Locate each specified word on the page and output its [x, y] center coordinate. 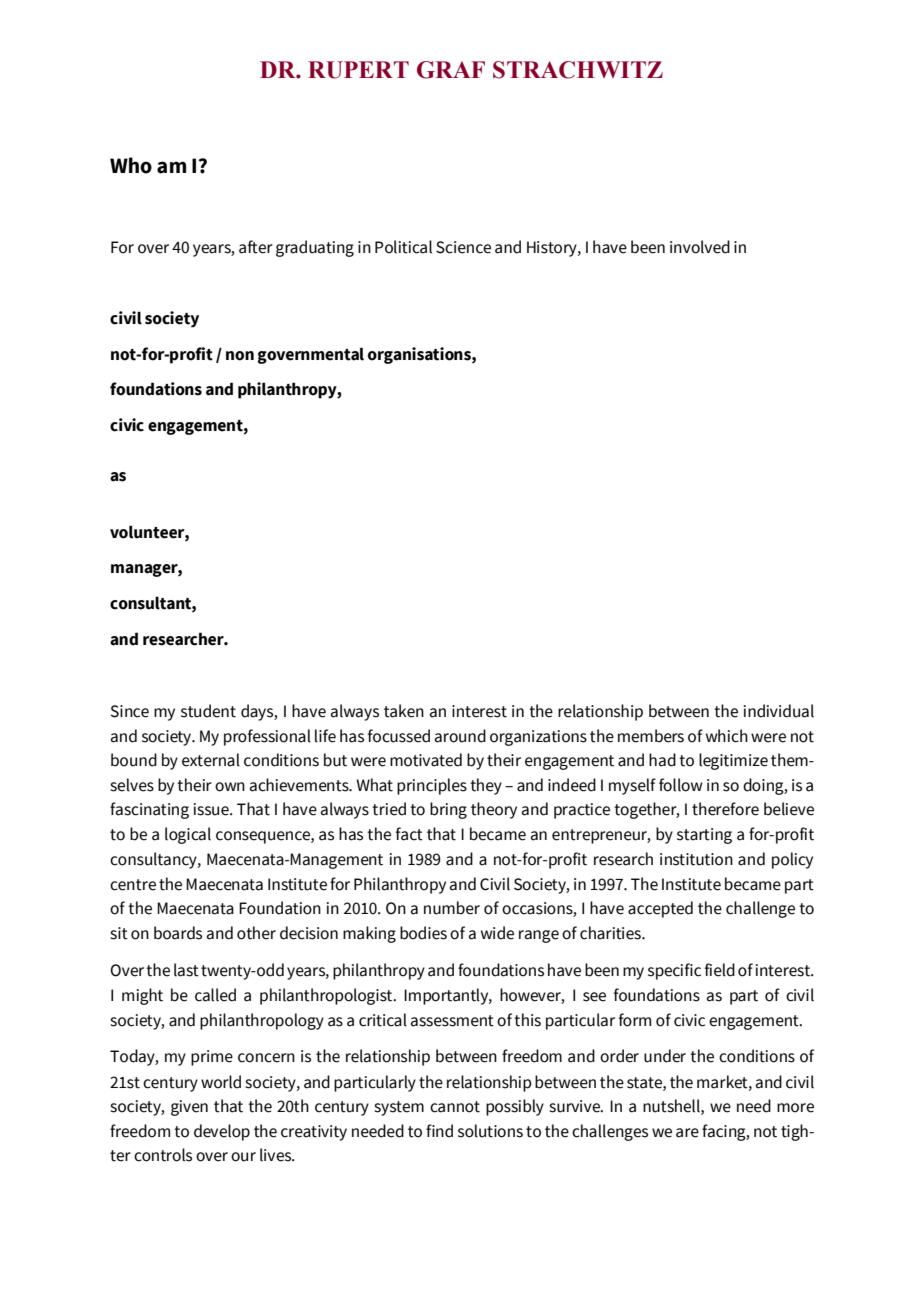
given [189, 1108]
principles [432, 786]
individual [779, 711]
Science [463, 247]
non [240, 356]
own [230, 787]
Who [131, 165]
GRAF [451, 70]
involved [700, 247]
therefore [725, 809]
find [439, 1131]
